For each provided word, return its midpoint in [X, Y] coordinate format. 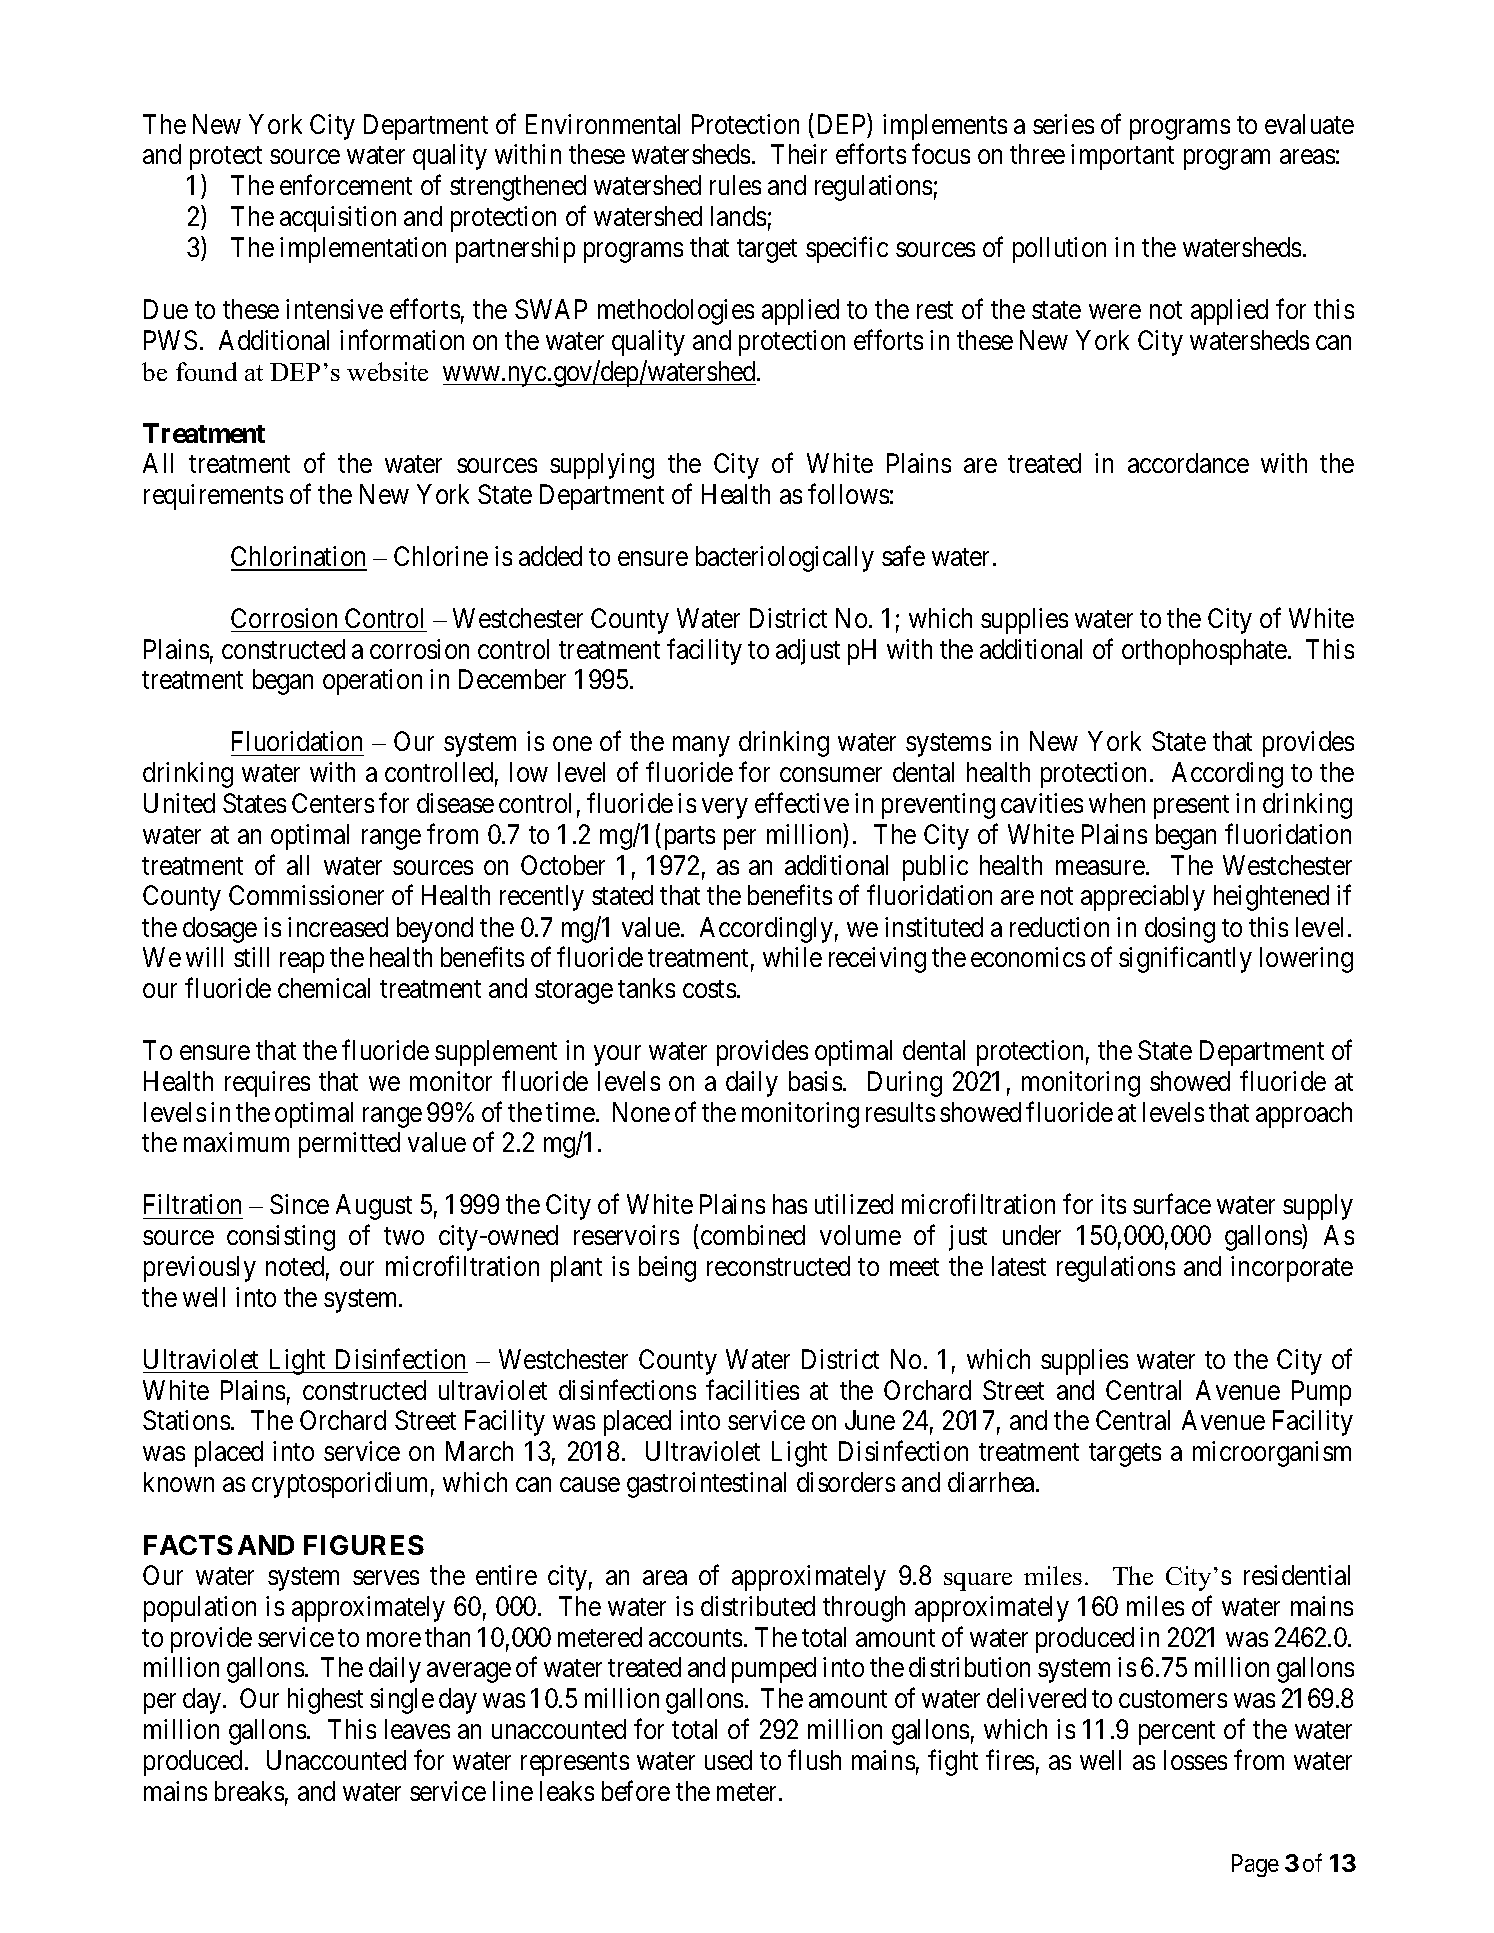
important [1122, 157]
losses [1195, 1760]
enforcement [346, 185]
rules [735, 185]
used [728, 1760]
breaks [249, 1791]
